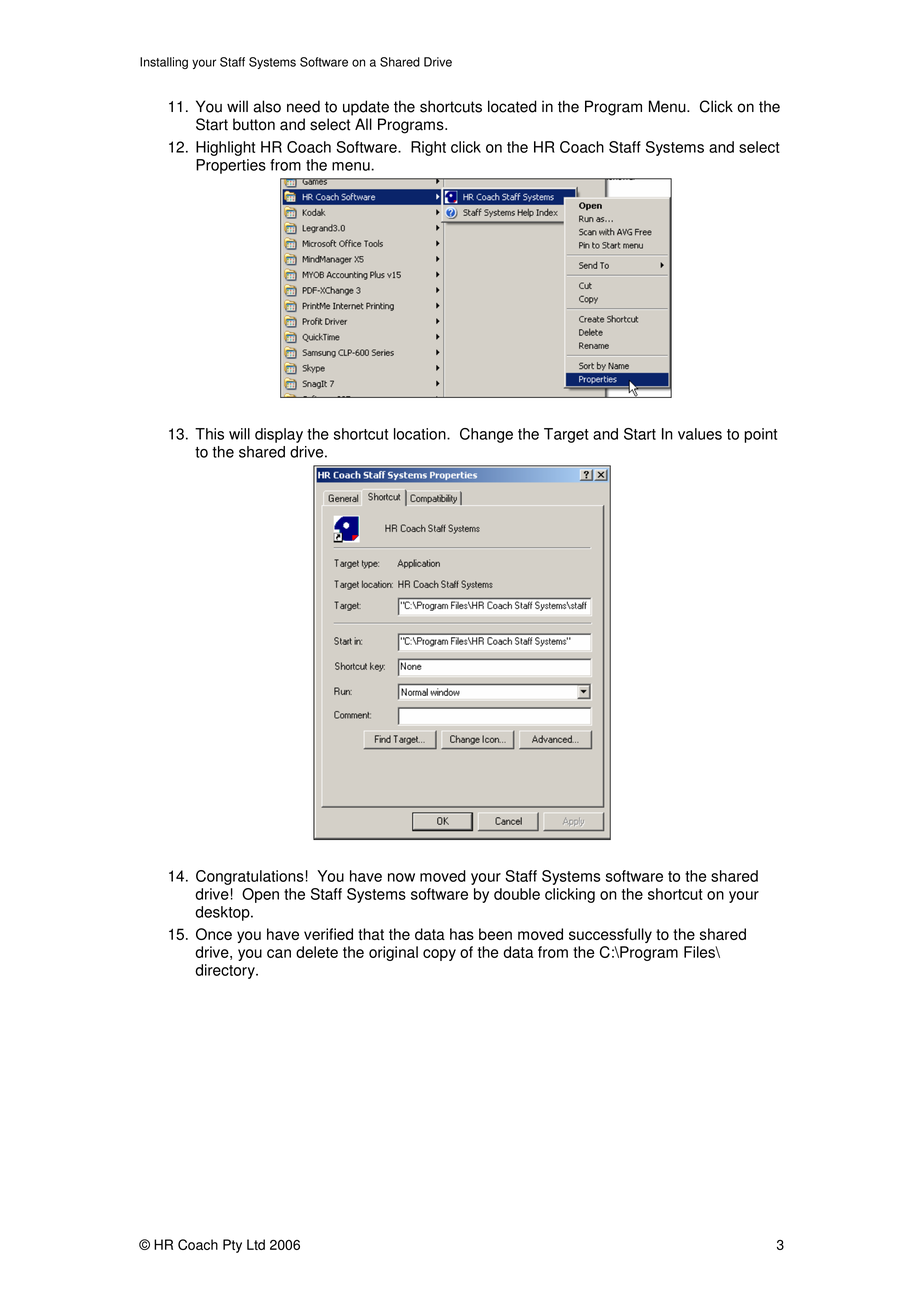 The image size is (924, 1308). What do you see at coordinates (232, 1246) in the image?
I see `Pty` at bounding box center [232, 1246].
